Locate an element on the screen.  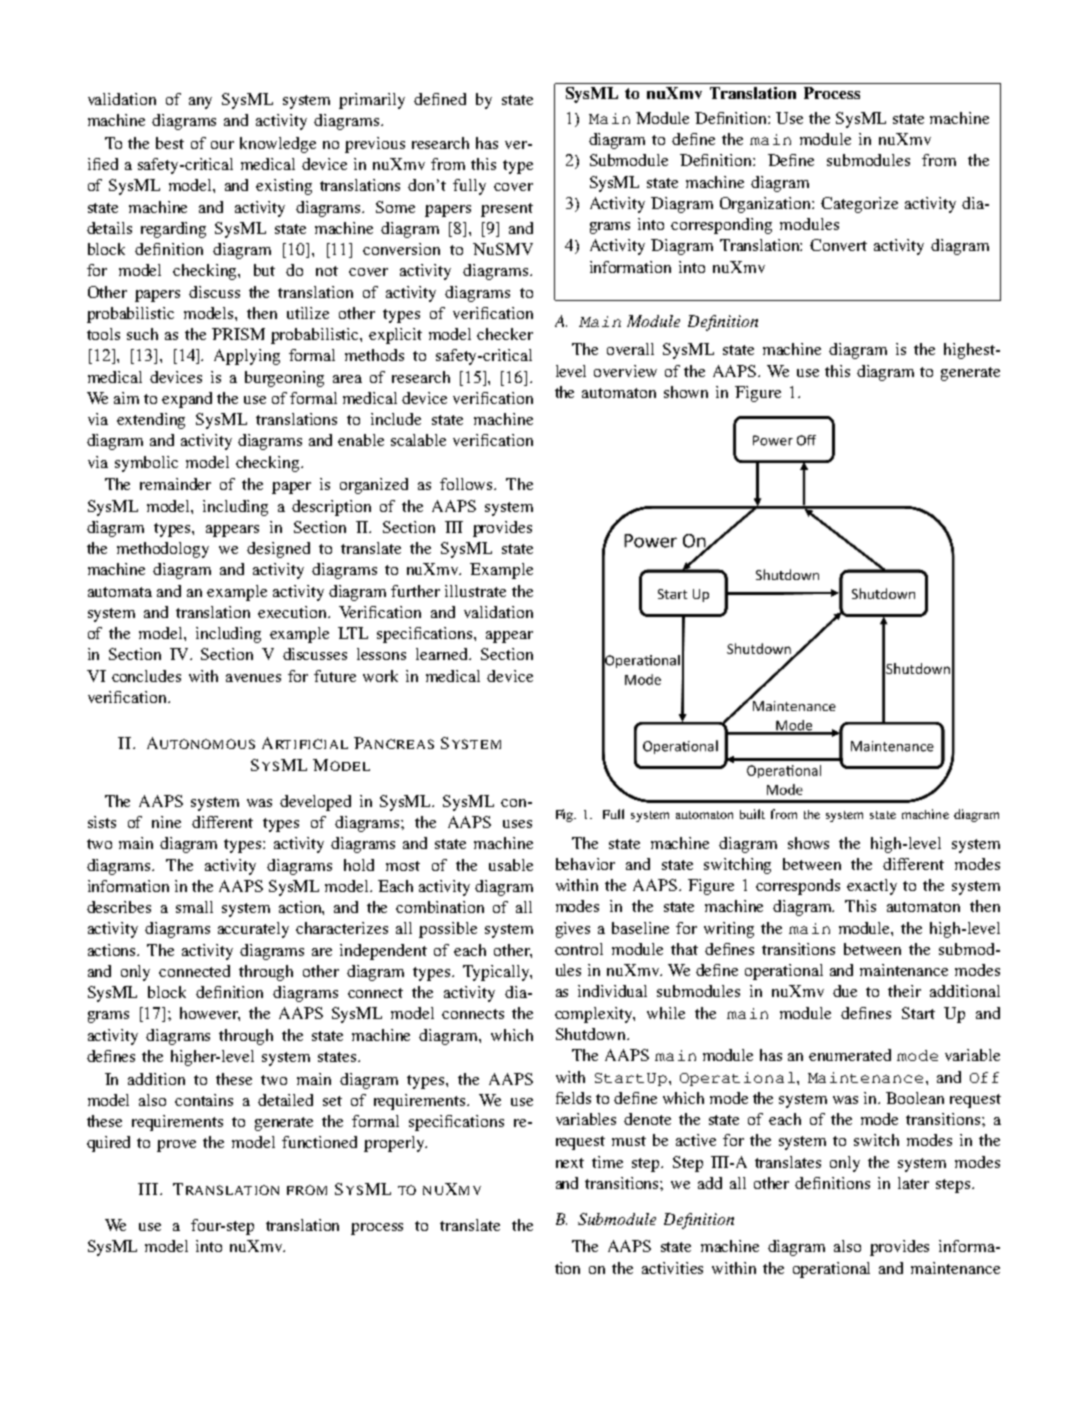
present is located at coordinates (507, 210).
